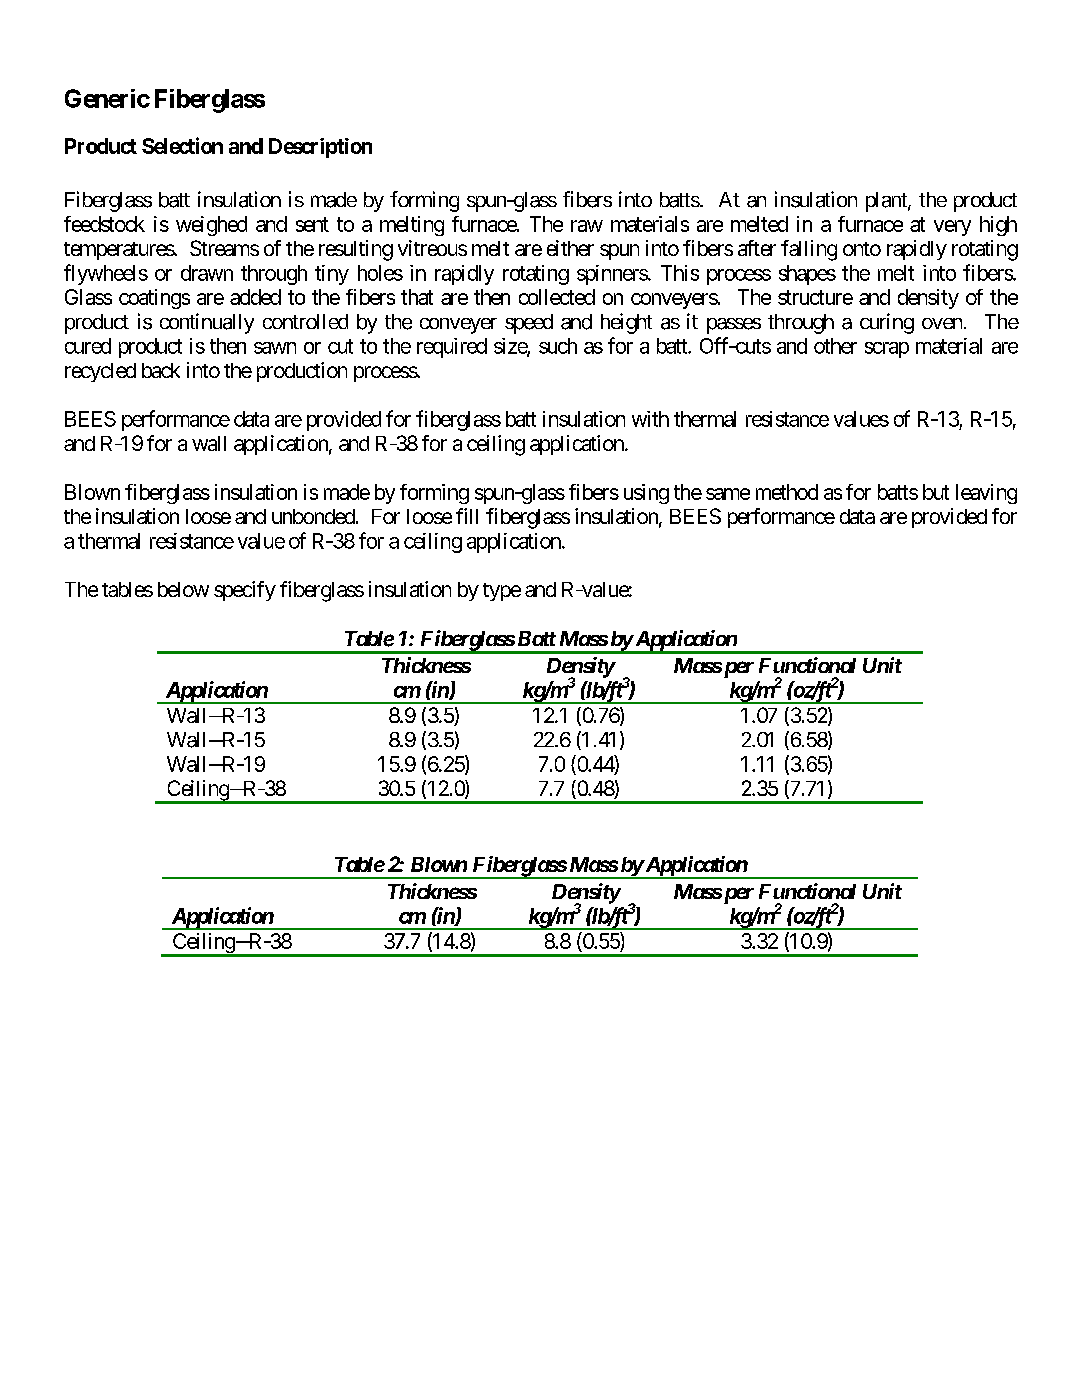 This document has width=1080, height=1398. Describe the element at coordinates (320, 148) in the document. I see `Description` at that location.
